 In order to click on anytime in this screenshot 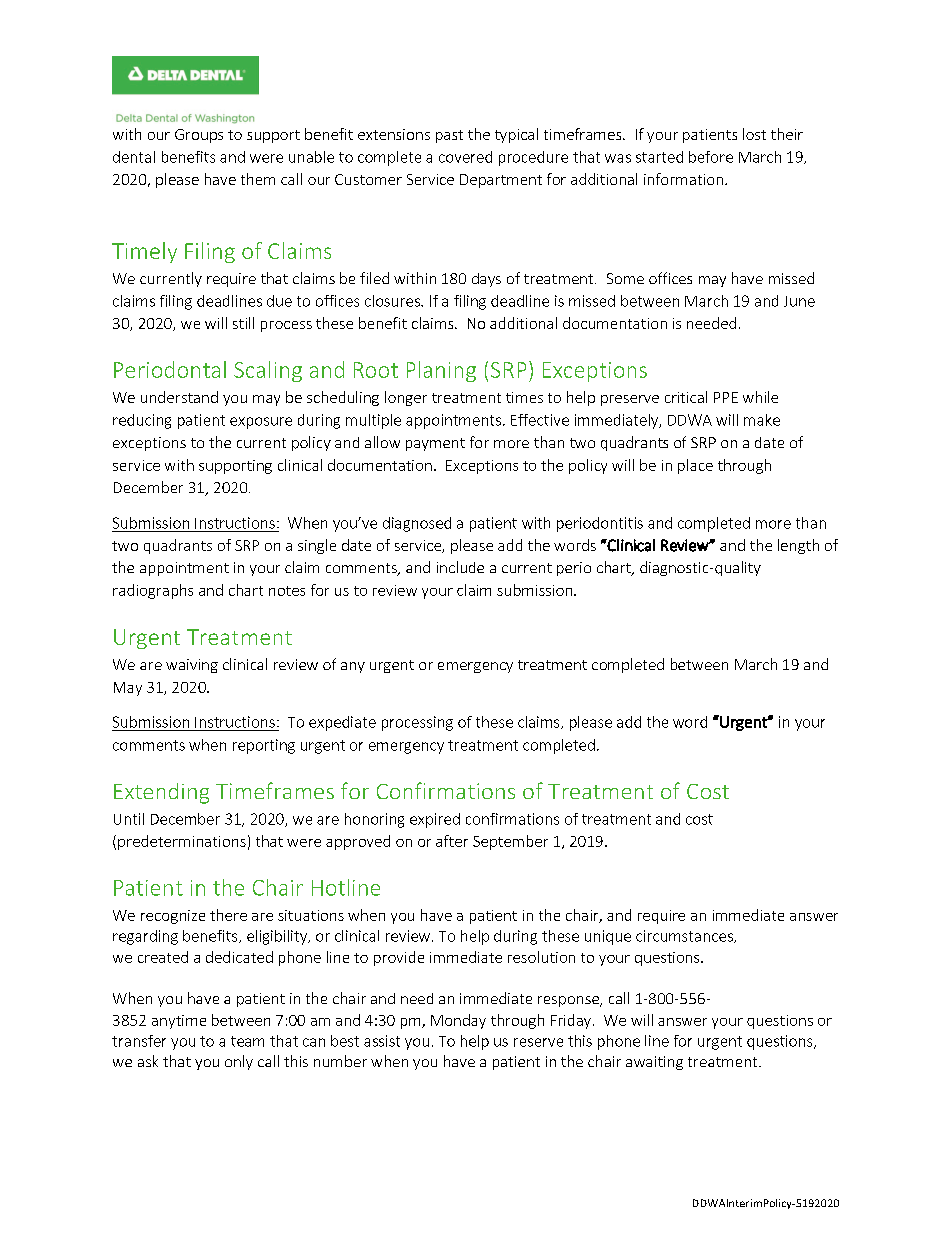, I will do `click(179, 1022)`.
